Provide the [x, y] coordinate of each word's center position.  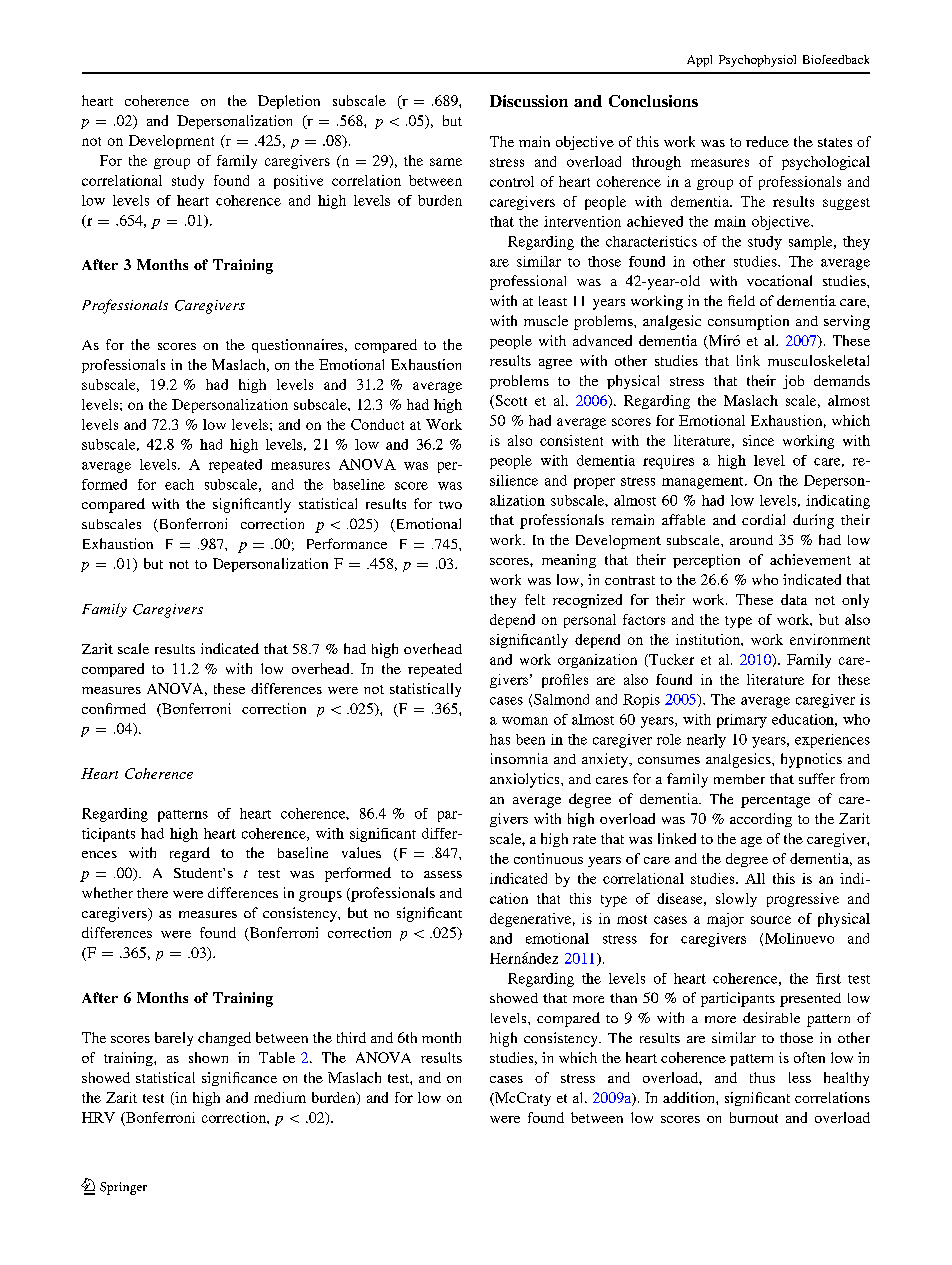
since [758, 440]
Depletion [289, 102]
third [351, 1037]
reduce [767, 141]
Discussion [529, 101]
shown [208, 1057]
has [500, 739]
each [179, 484]
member [739, 779]
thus [762, 1077]
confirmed [114, 708]
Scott [510, 400]
